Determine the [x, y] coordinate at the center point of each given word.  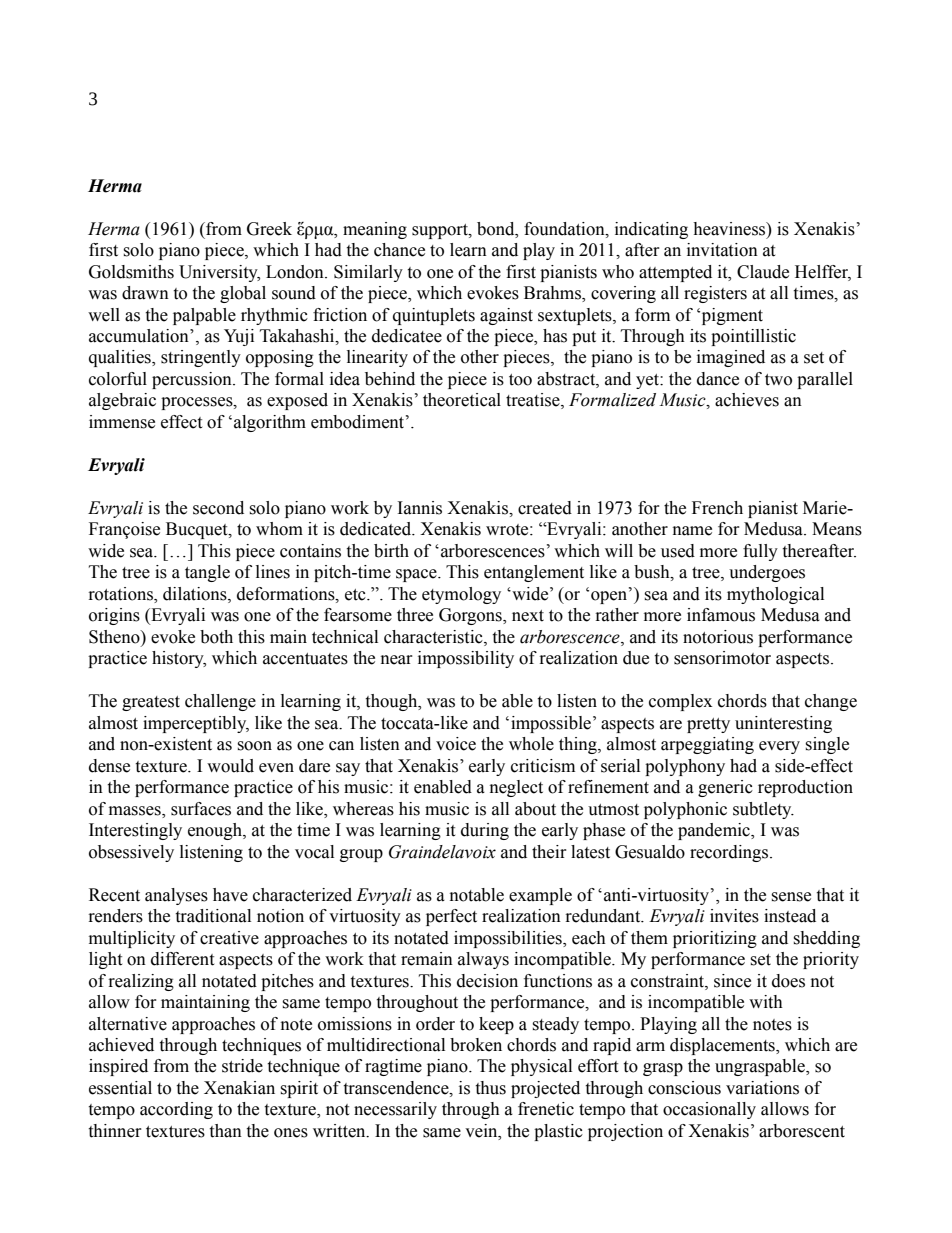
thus [490, 1088]
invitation [722, 250]
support [441, 231]
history [179, 659]
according [176, 1110]
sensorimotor [722, 658]
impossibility [466, 659]
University [219, 273]
